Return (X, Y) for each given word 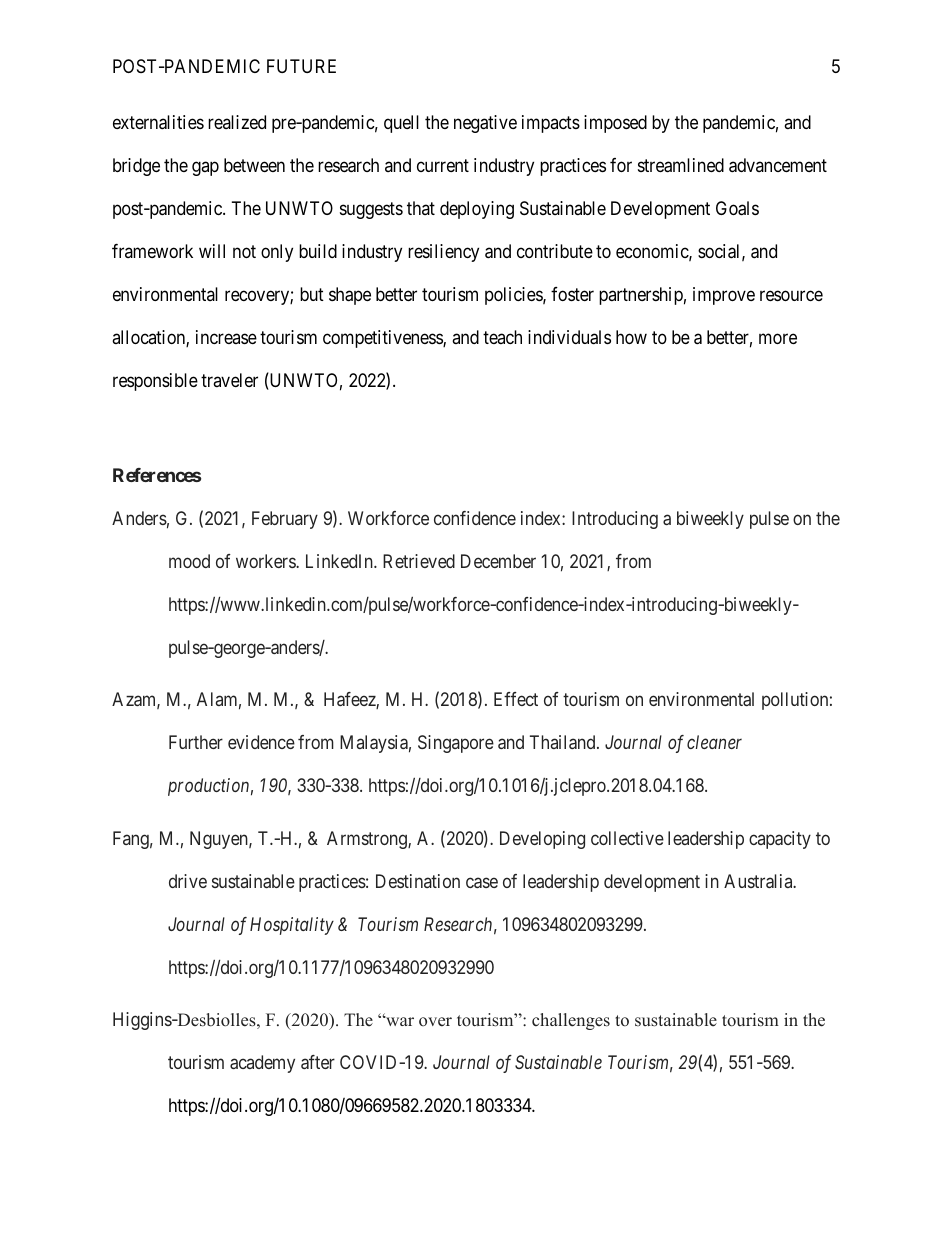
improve (724, 296)
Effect (516, 699)
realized (237, 122)
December (498, 561)
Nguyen (220, 840)
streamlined (681, 165)
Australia (759, 881)
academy (262, 1064)
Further (196, 742)
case (482, 882)
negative (485, 124)
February (285, 520)
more (778, 338)
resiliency (443, 253)
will (212, 251)
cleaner (714, 742)
